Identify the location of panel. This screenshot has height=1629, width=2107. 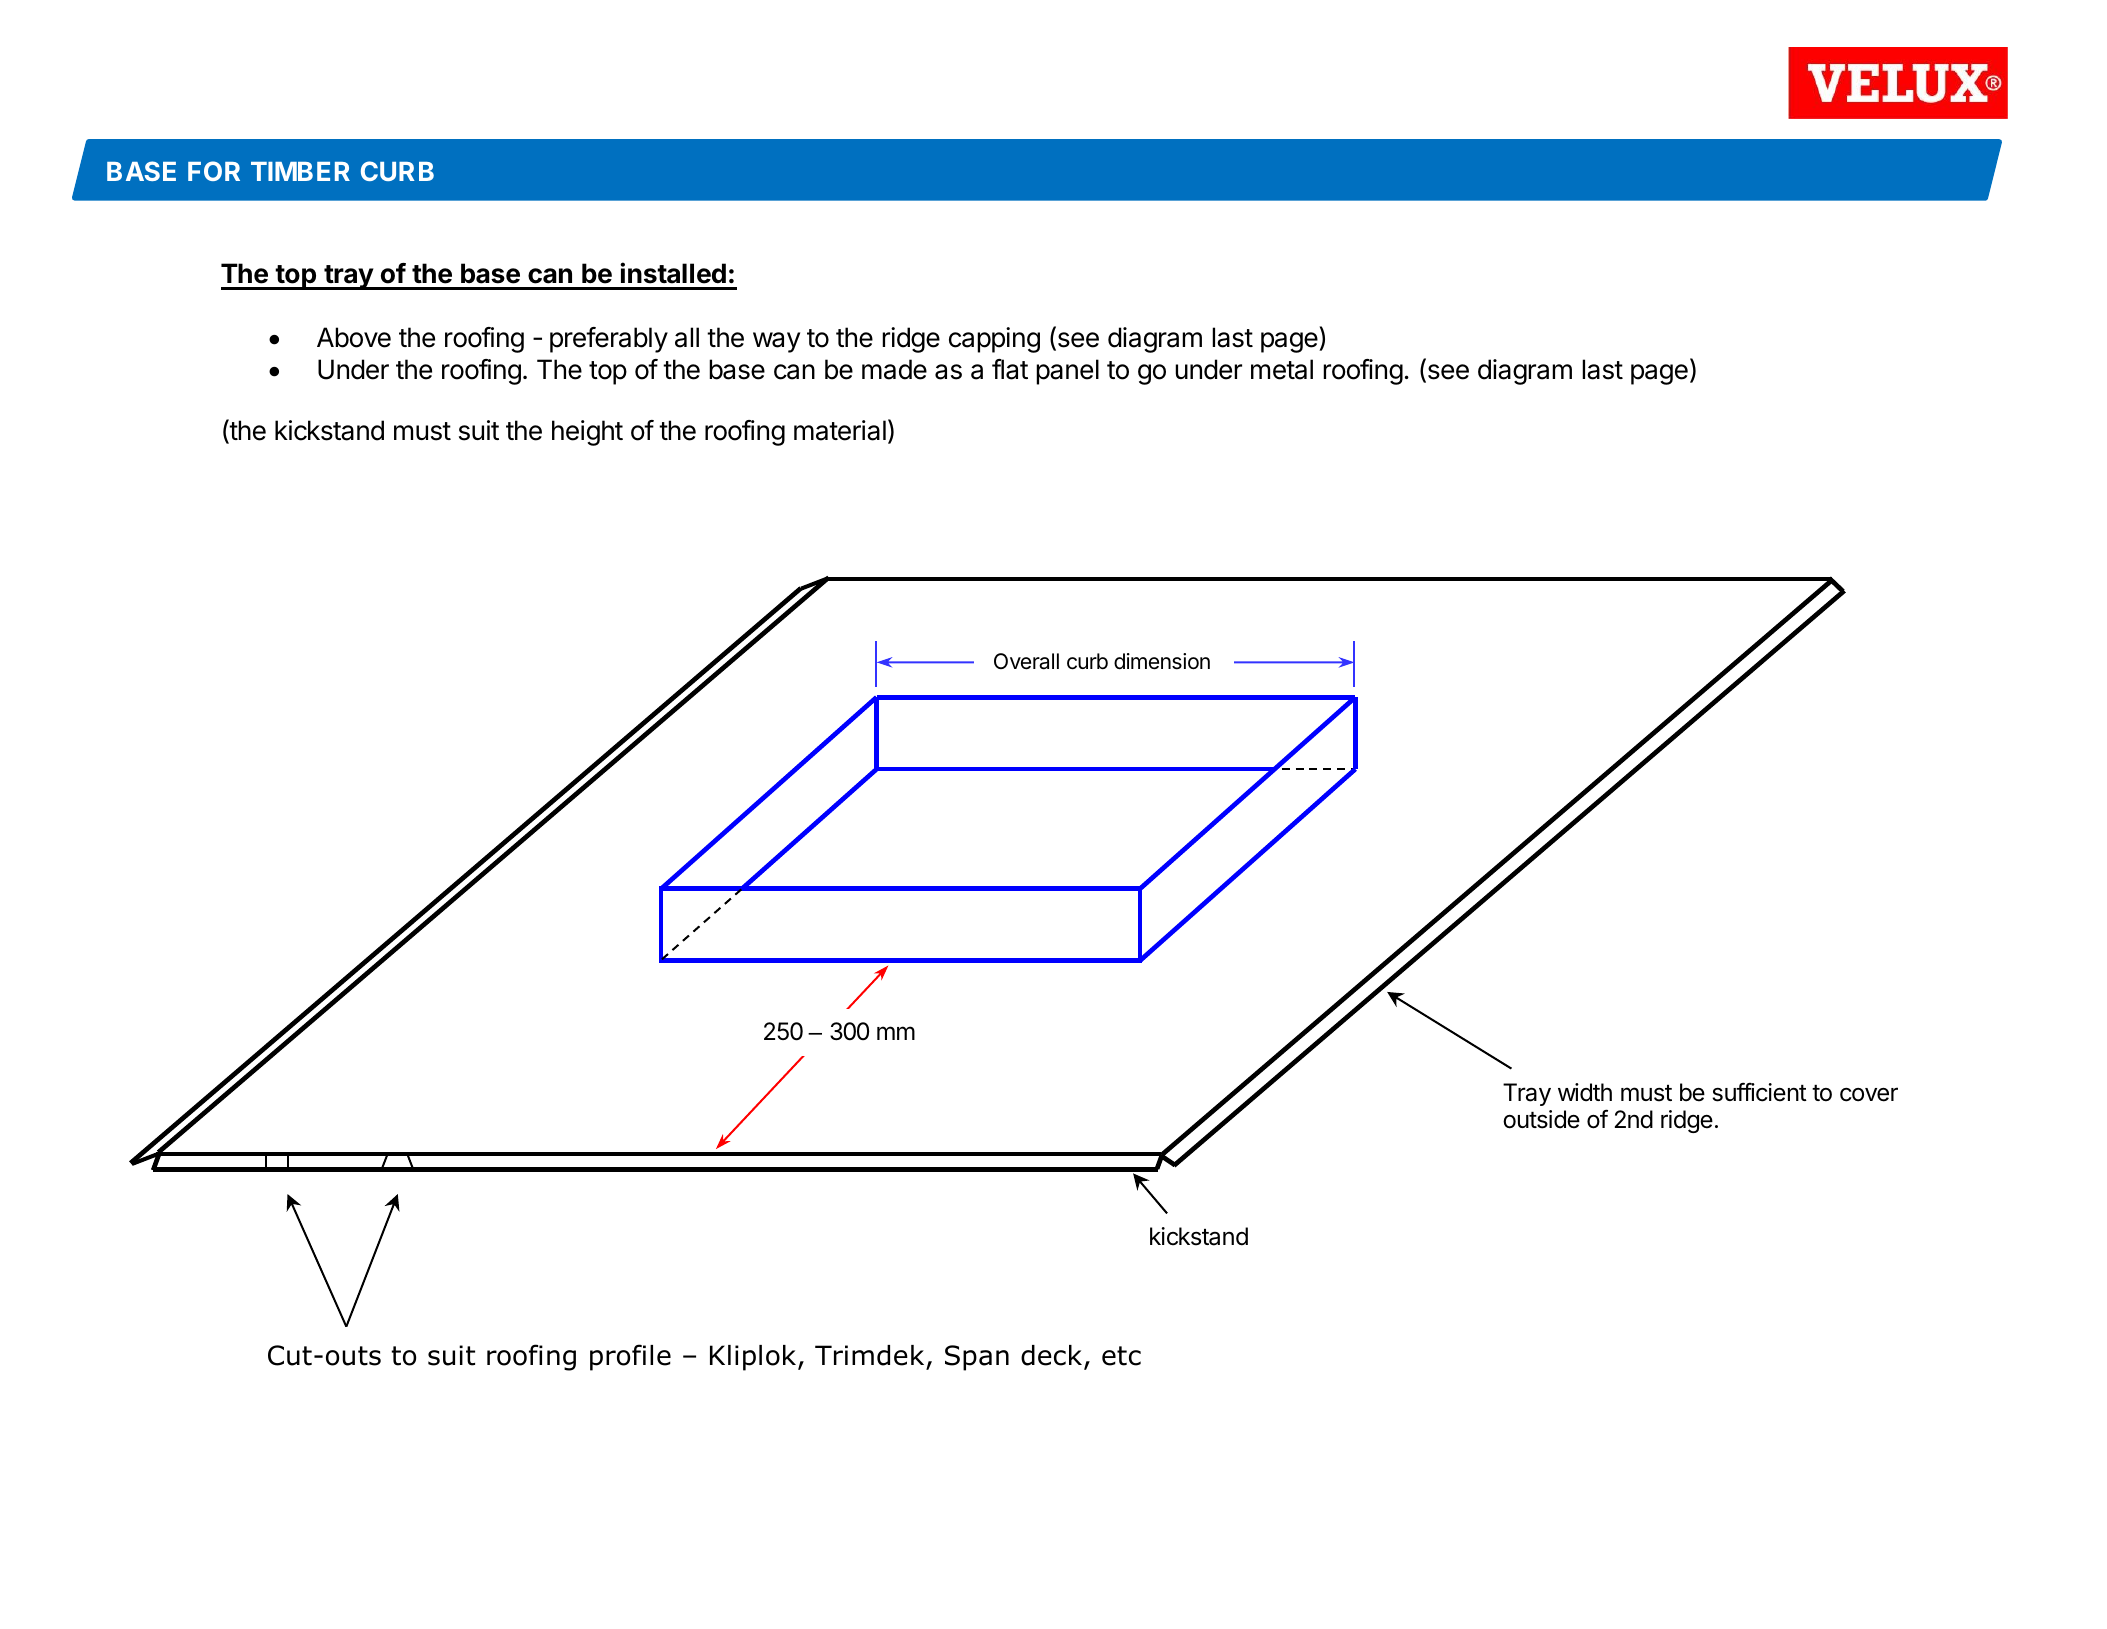
(1067, 372).
